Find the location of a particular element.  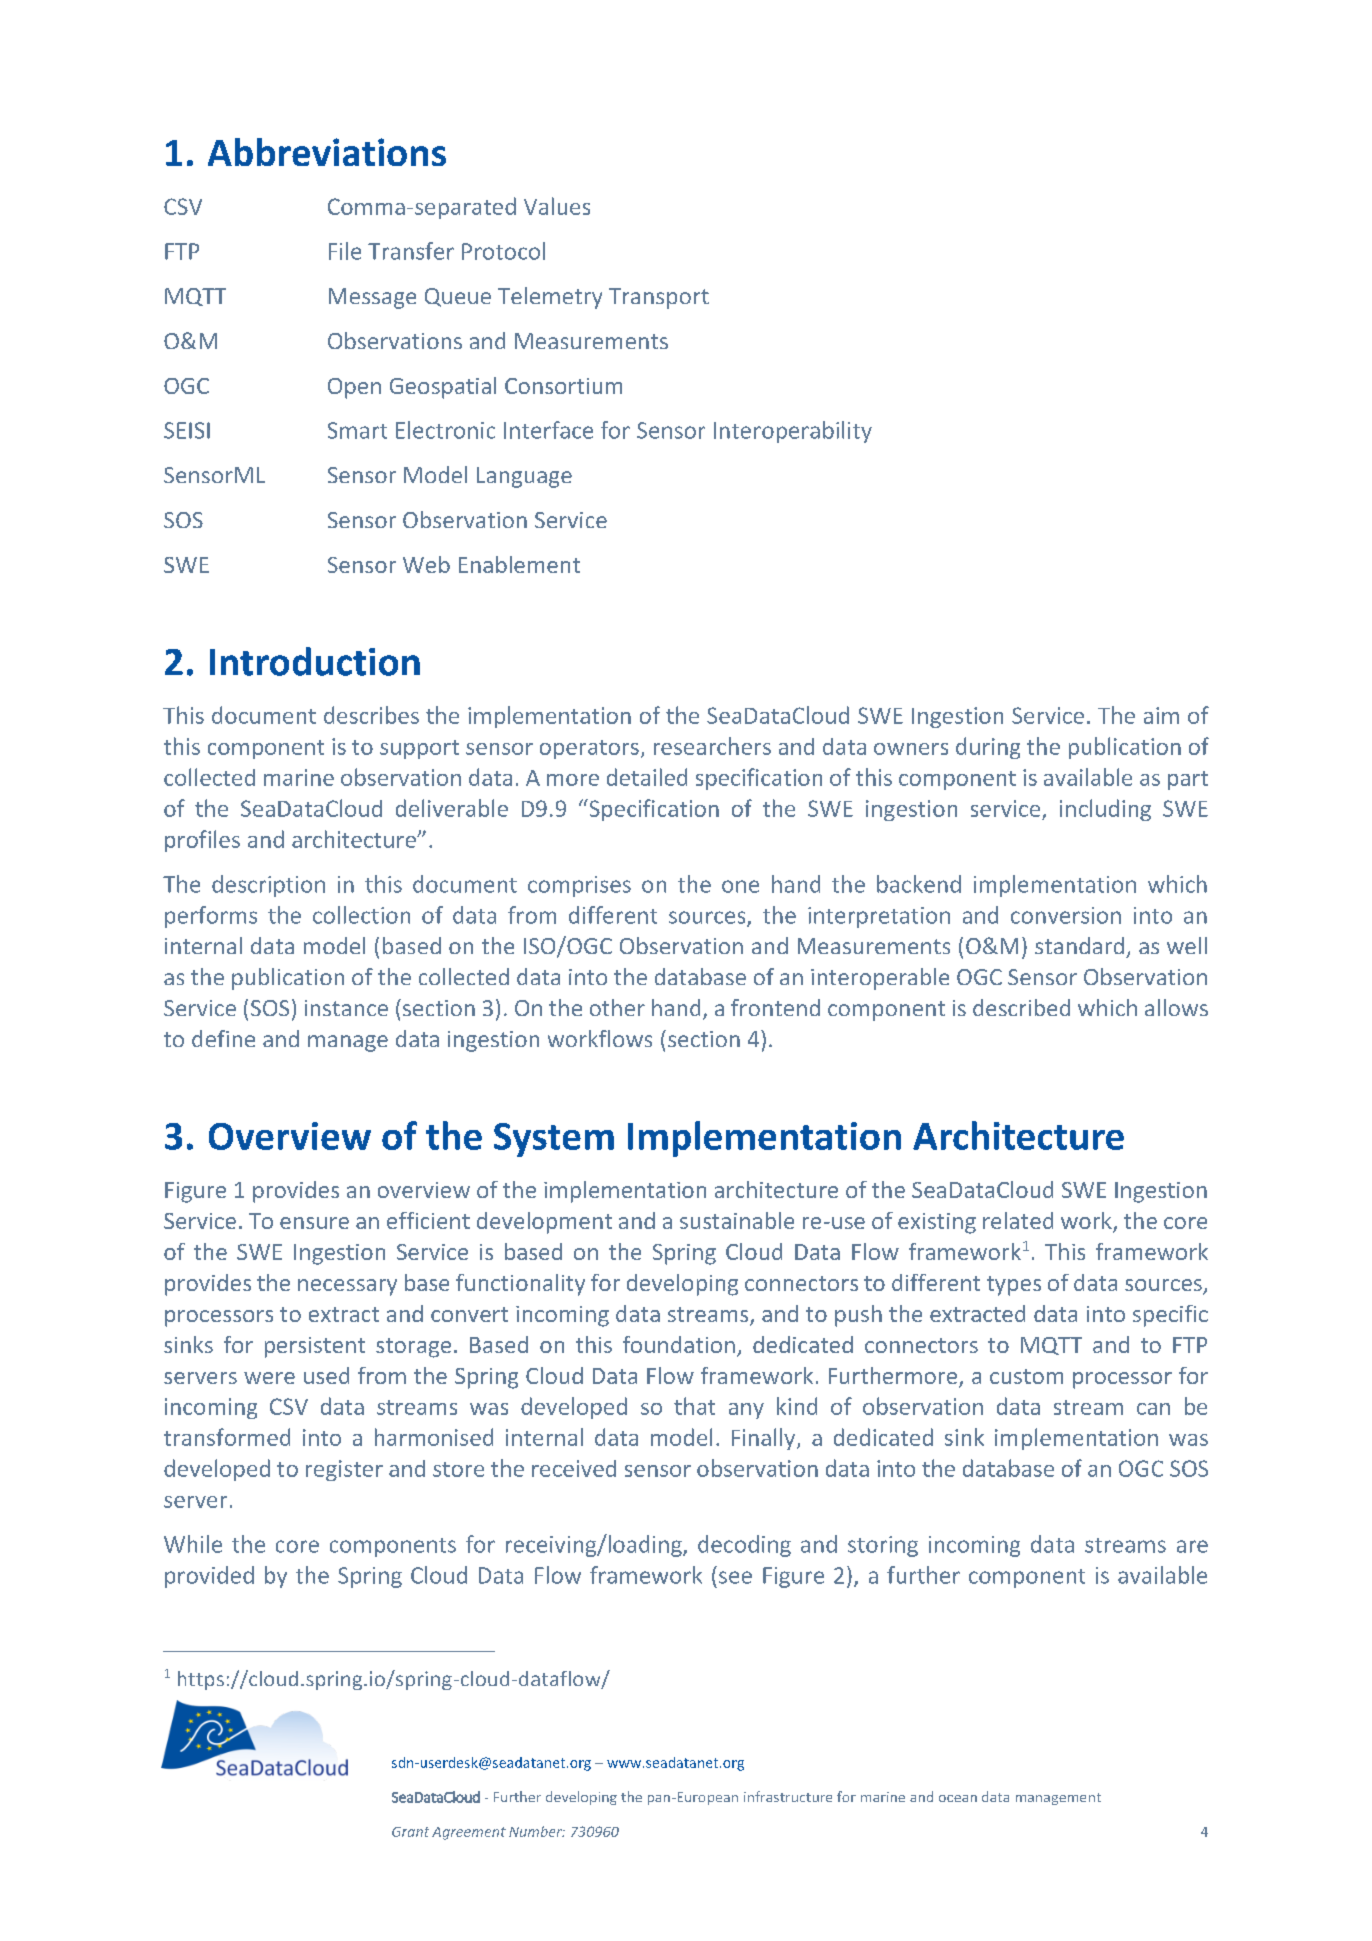

Abbreviations is located at coordinates (327, 152).
